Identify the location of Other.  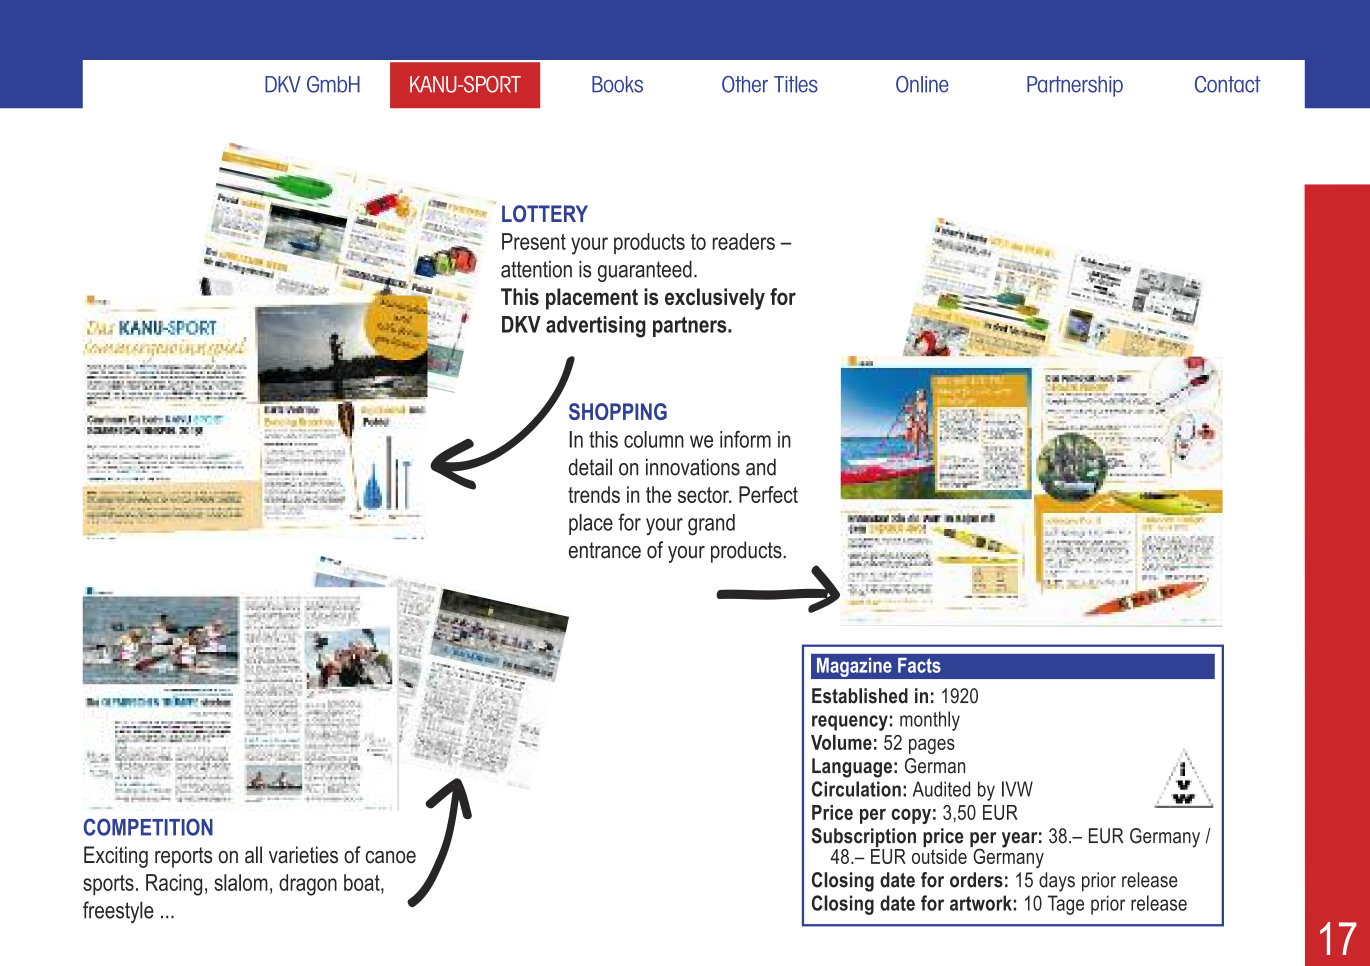
(745, 84).
